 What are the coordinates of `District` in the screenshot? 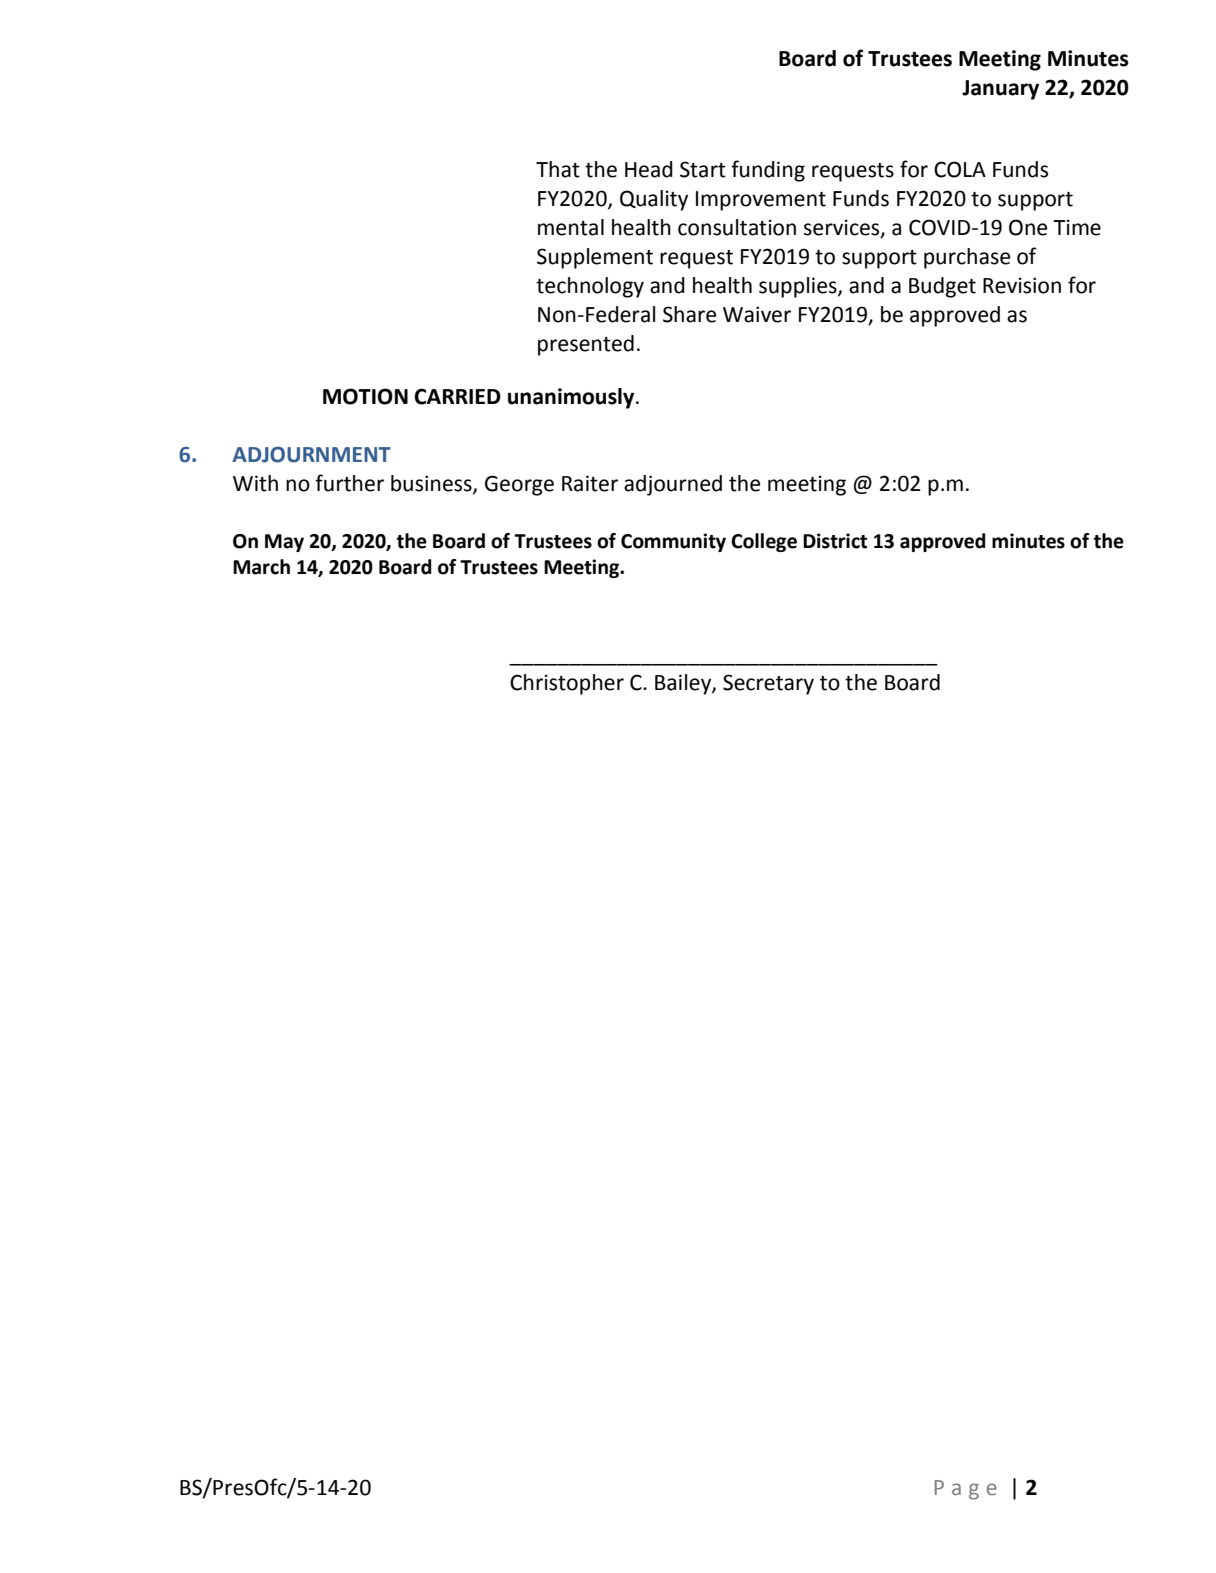 It's located at (835, 541).
